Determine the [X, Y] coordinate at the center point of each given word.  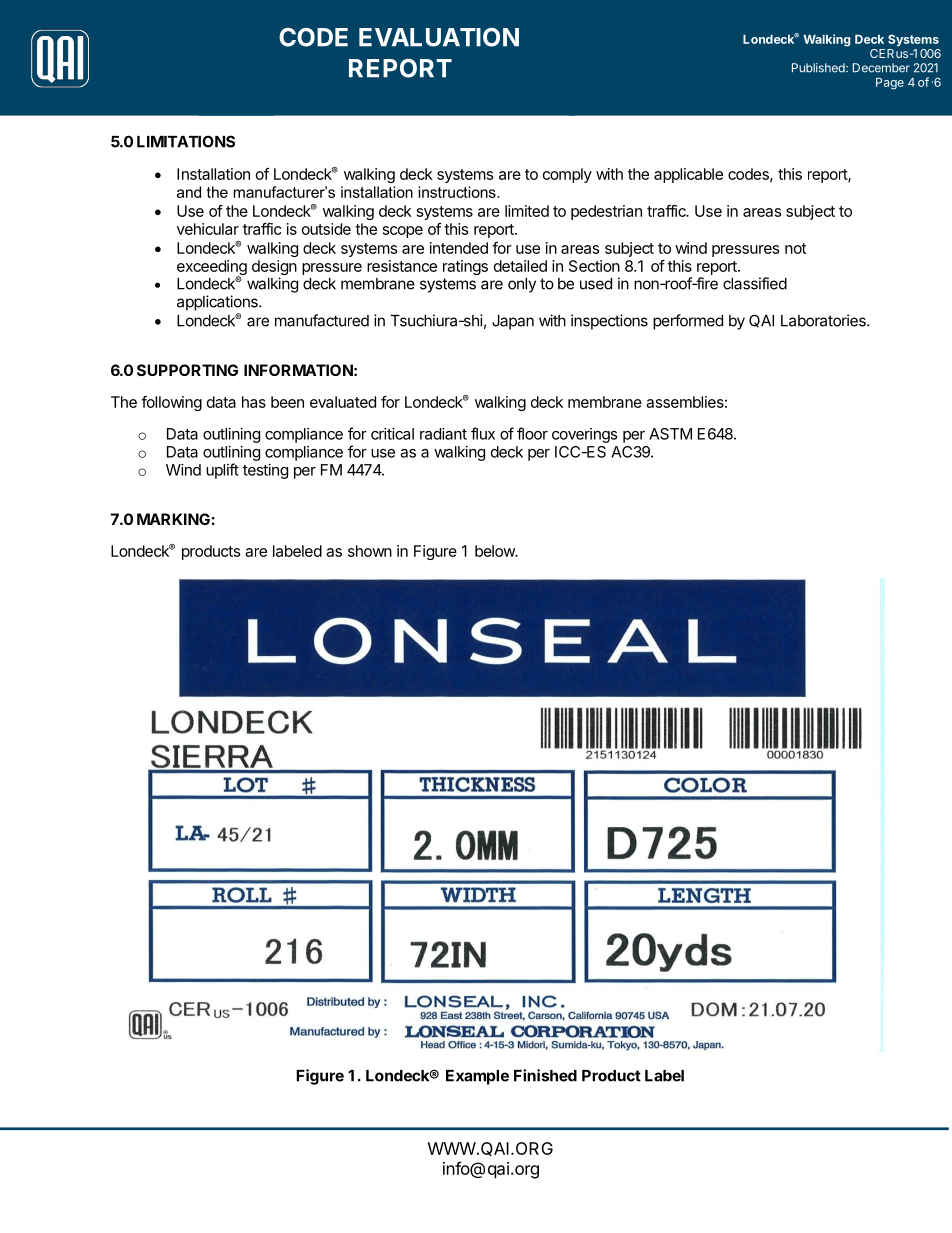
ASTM [670, 434]
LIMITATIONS [186, 141]
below [496, 551]
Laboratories [824, 320]
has [254, 402]
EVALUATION [439, 37]
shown [370, 551]
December [881, 68]
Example [477, 1077]
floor [532, 433]
